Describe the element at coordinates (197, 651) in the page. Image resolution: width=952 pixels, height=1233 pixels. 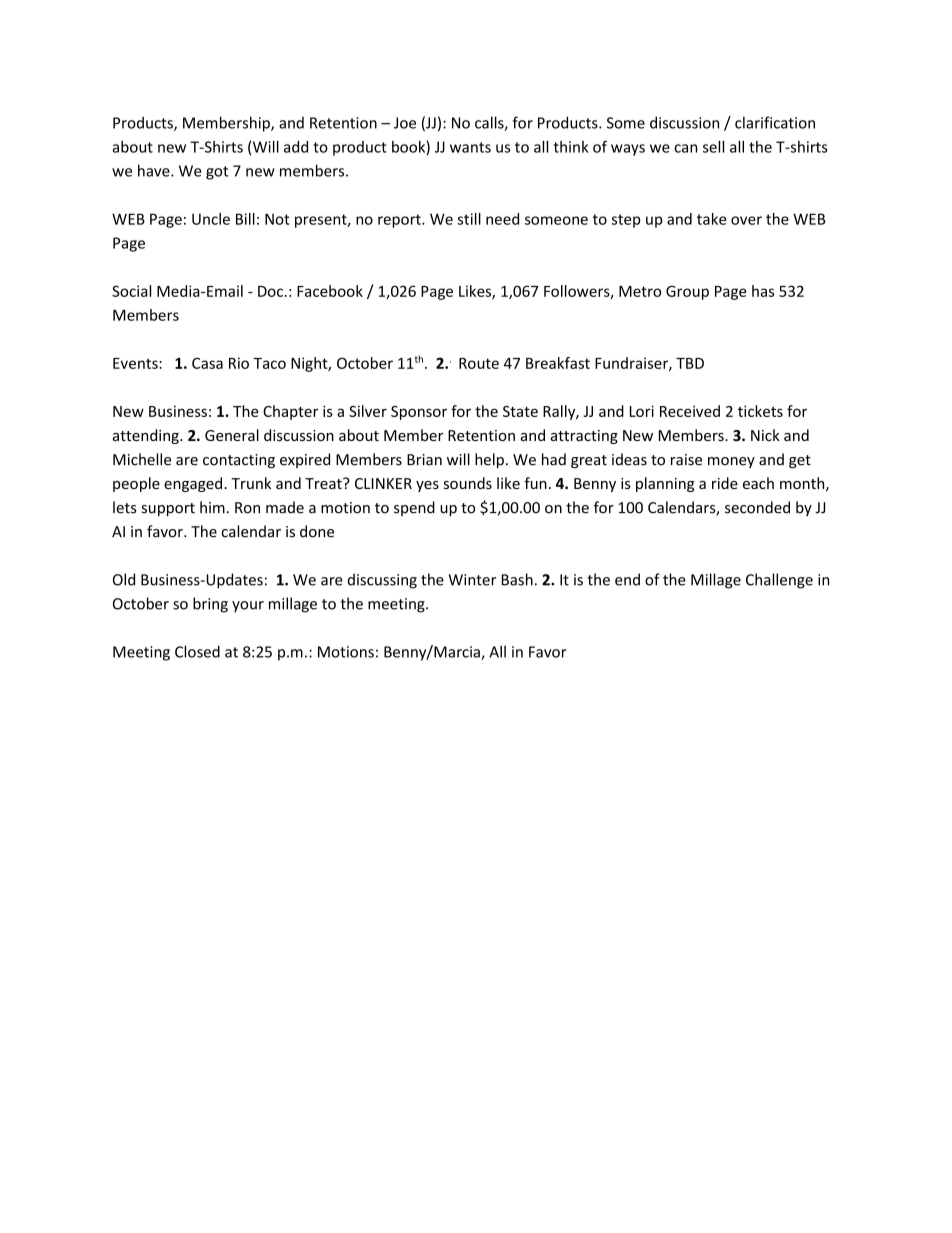
I see `Closed` at that location.
